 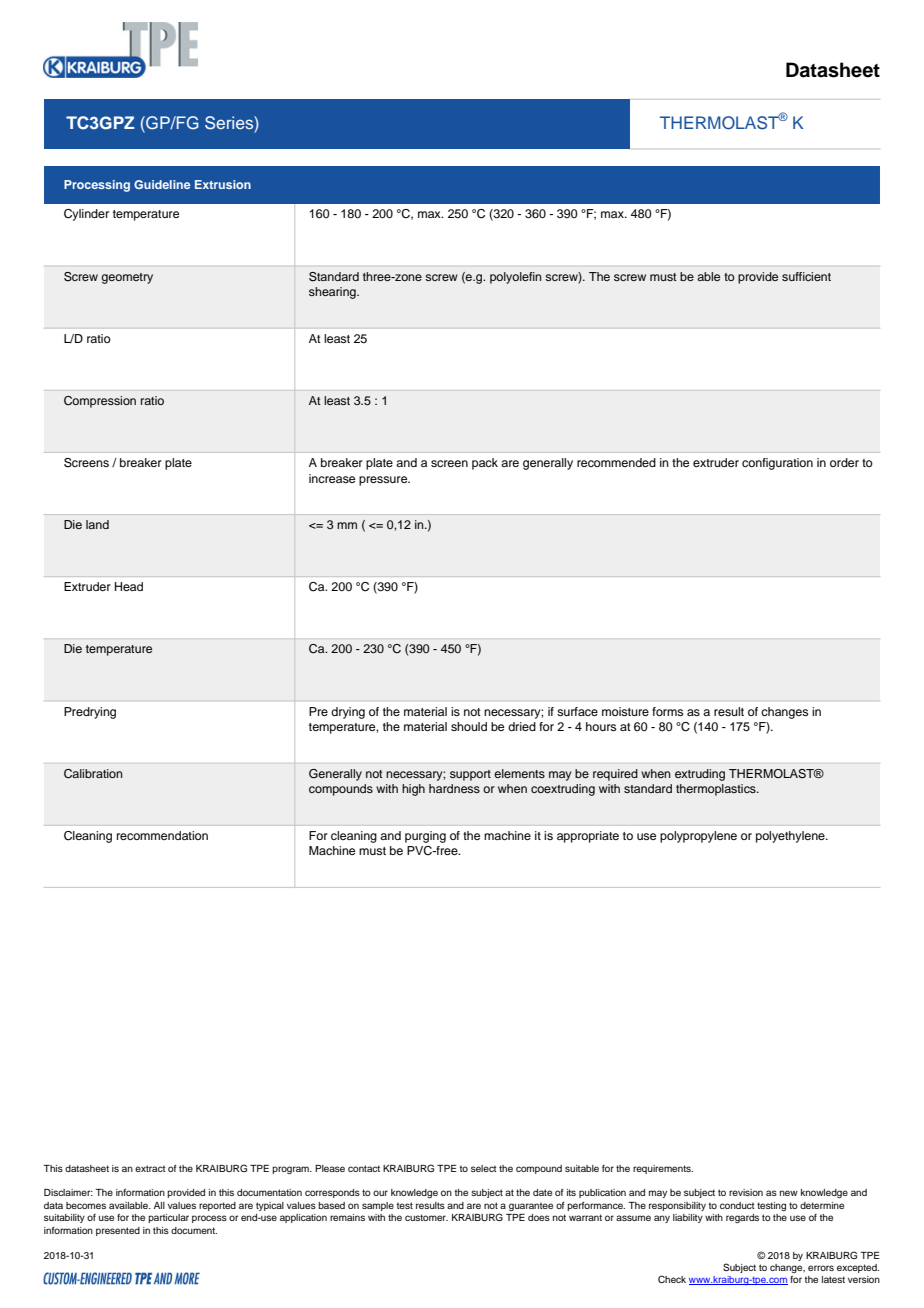 I want to click on order, so click(x=844, y=462).
